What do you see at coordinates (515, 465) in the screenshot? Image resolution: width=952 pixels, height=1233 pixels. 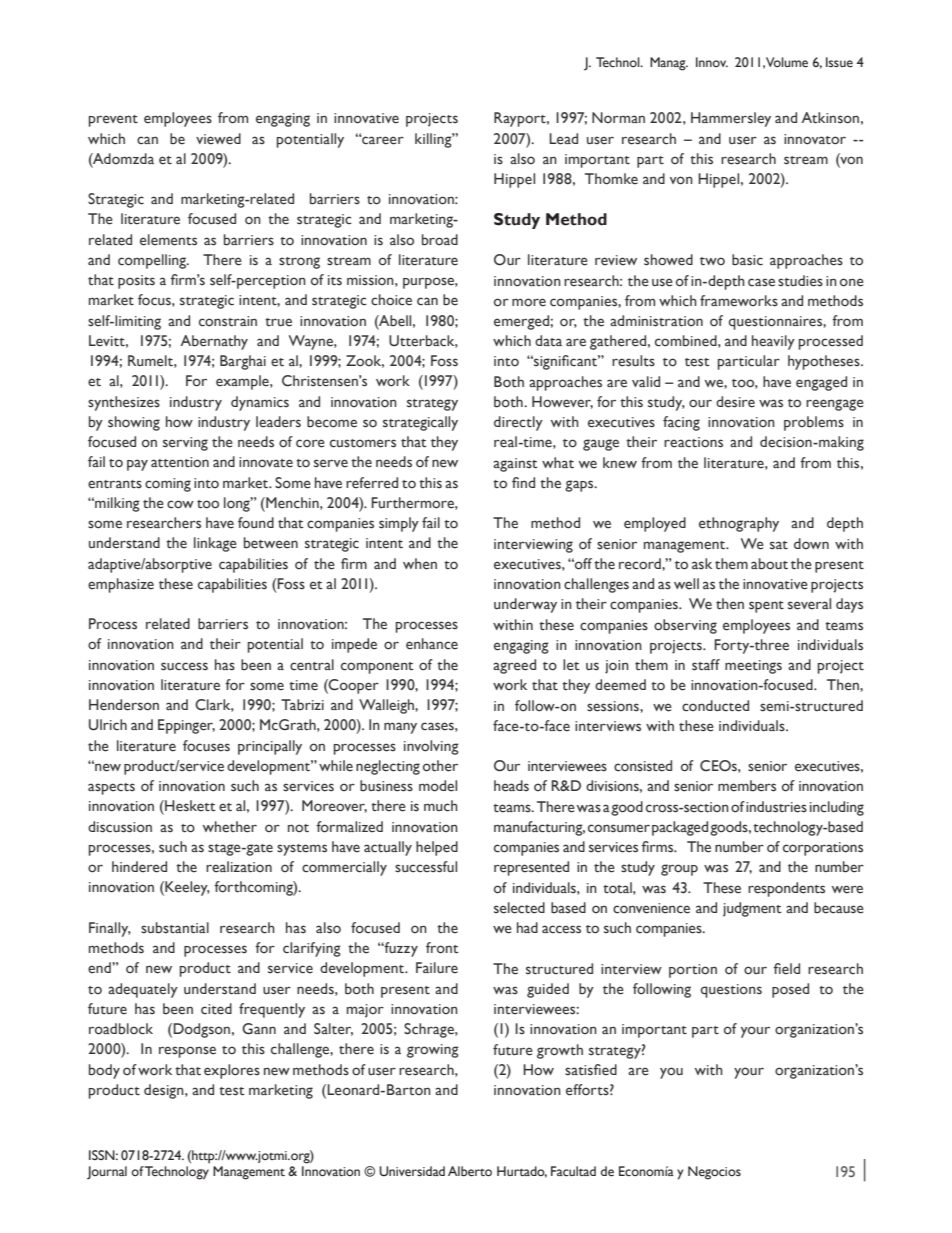 I see `against` at bounding box center [515, 465].
